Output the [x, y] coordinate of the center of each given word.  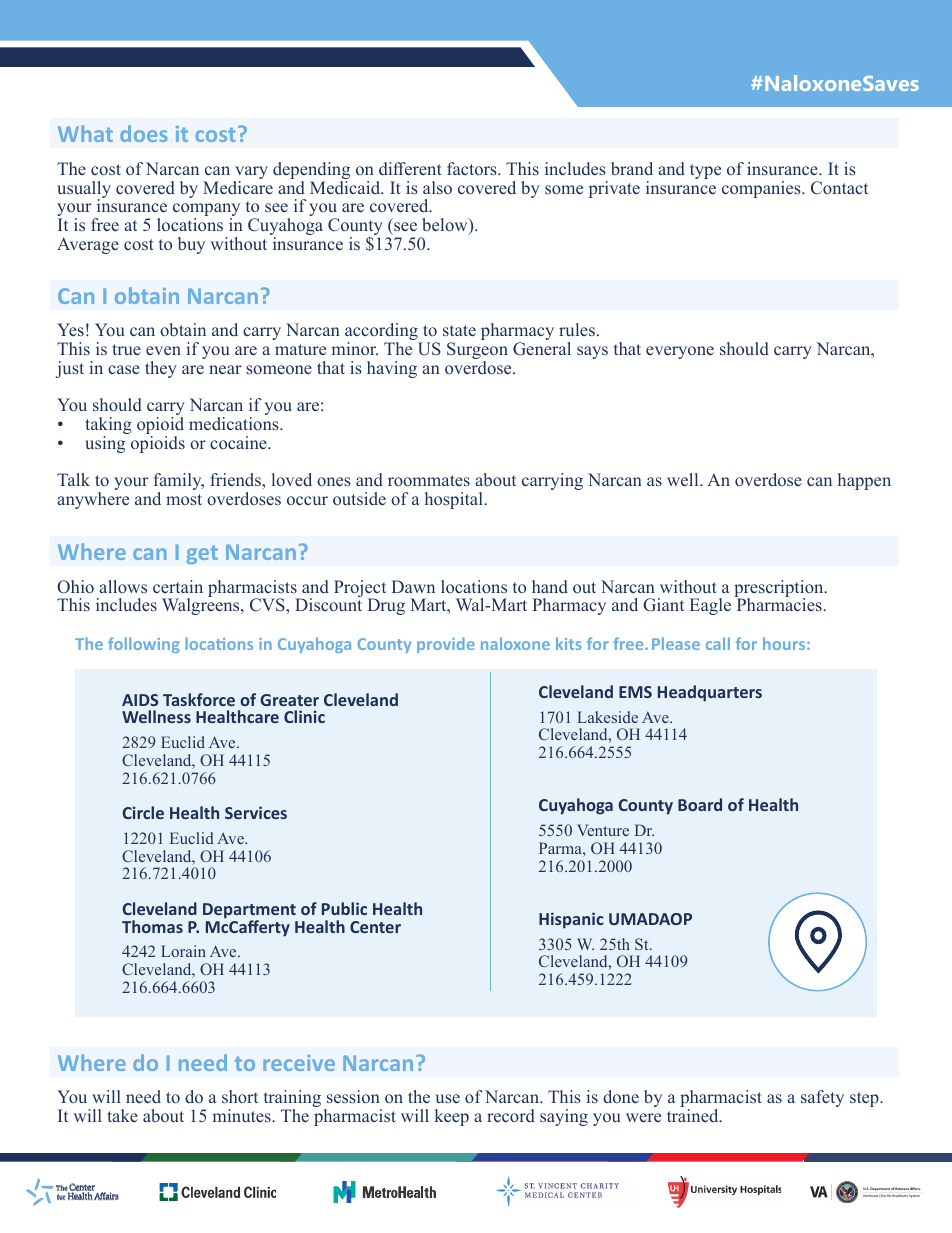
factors [473, 168]
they [161, 369]
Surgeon [477, 352]
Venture [603, 830]
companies [762, 189]
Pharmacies [779, 603]
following [144, 645]
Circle [143, 812]
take [123, 1115]
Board [700, 804]
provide [446, 645]
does [143, 133]
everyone [680, 352]
